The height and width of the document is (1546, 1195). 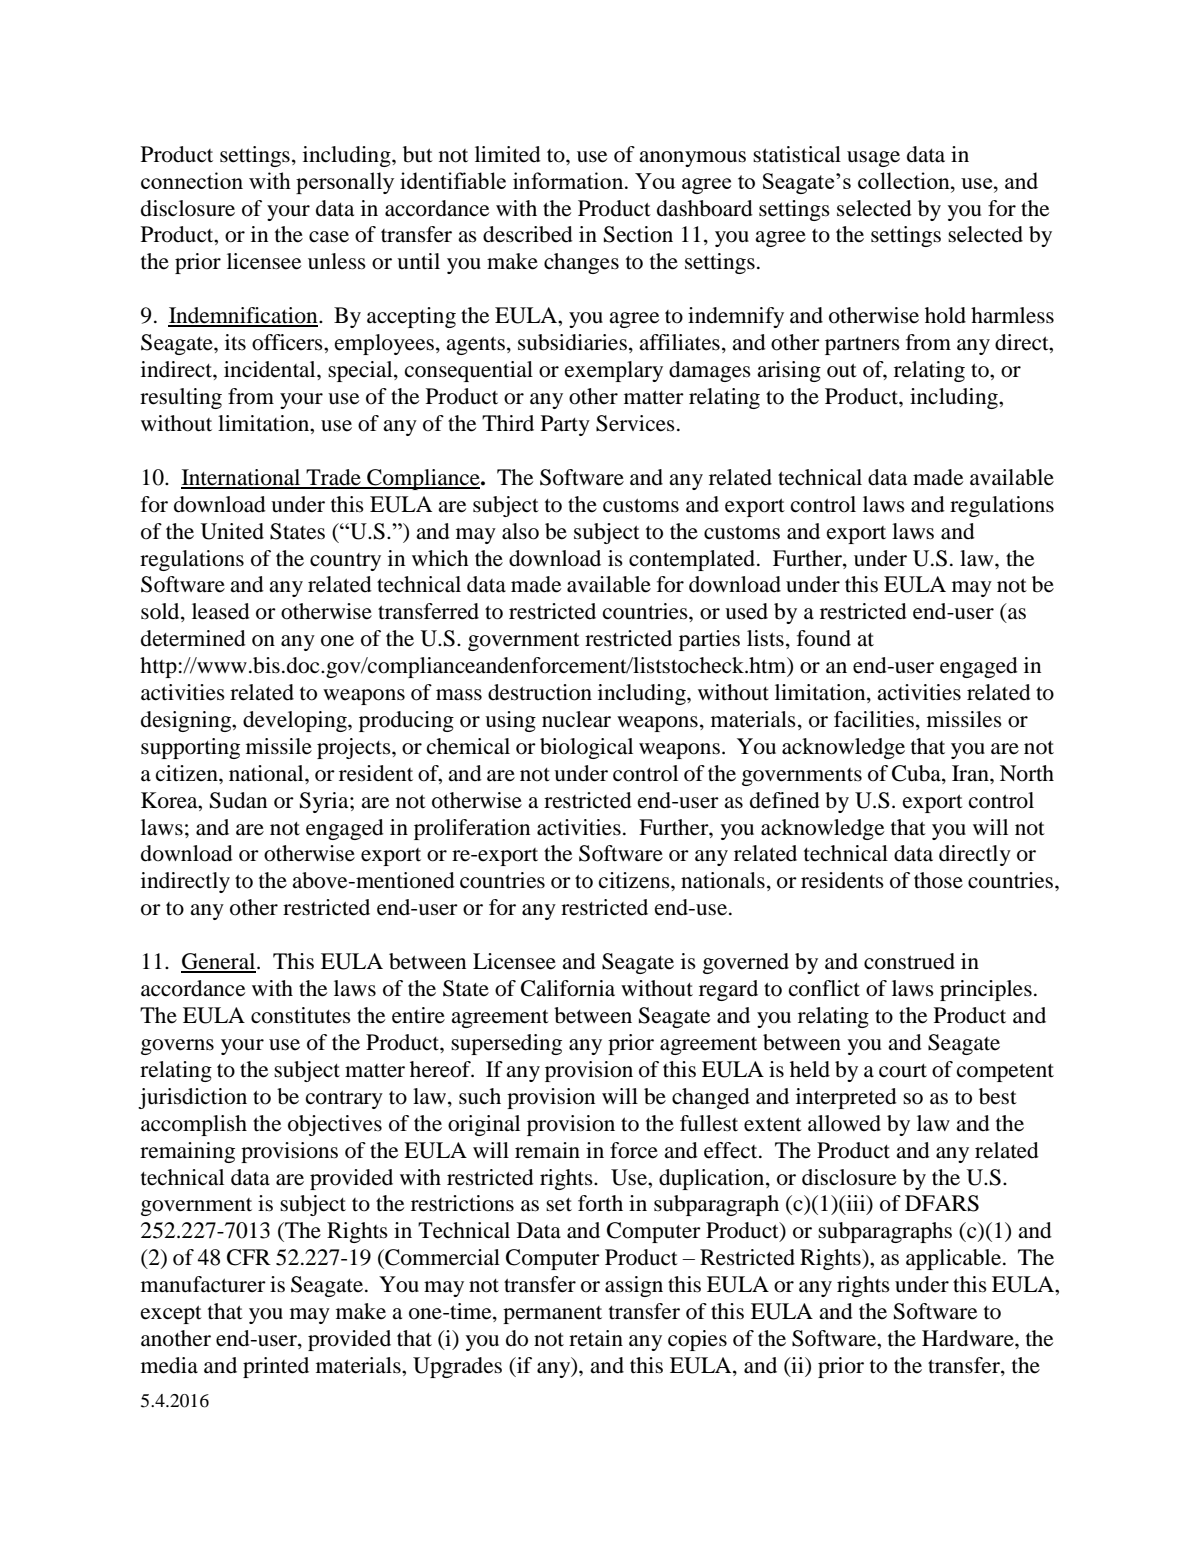 I want to click on Party, so click(x=565, y=425).
